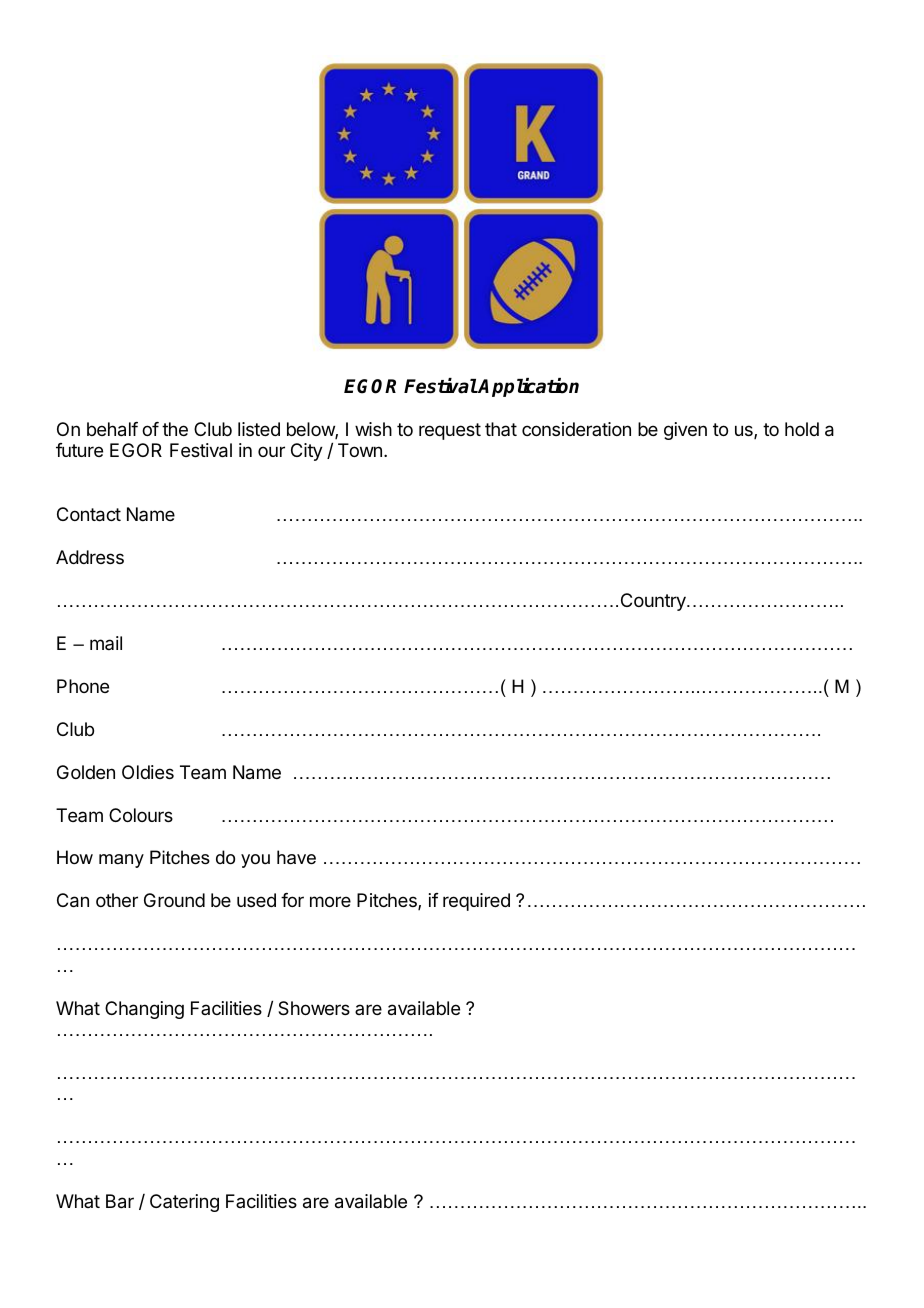 The height and width of the page is (1308, 924). What do you see at coordinates (120, 1201) in the page?
I see `Bar` at bounding box center [120, 1201].
